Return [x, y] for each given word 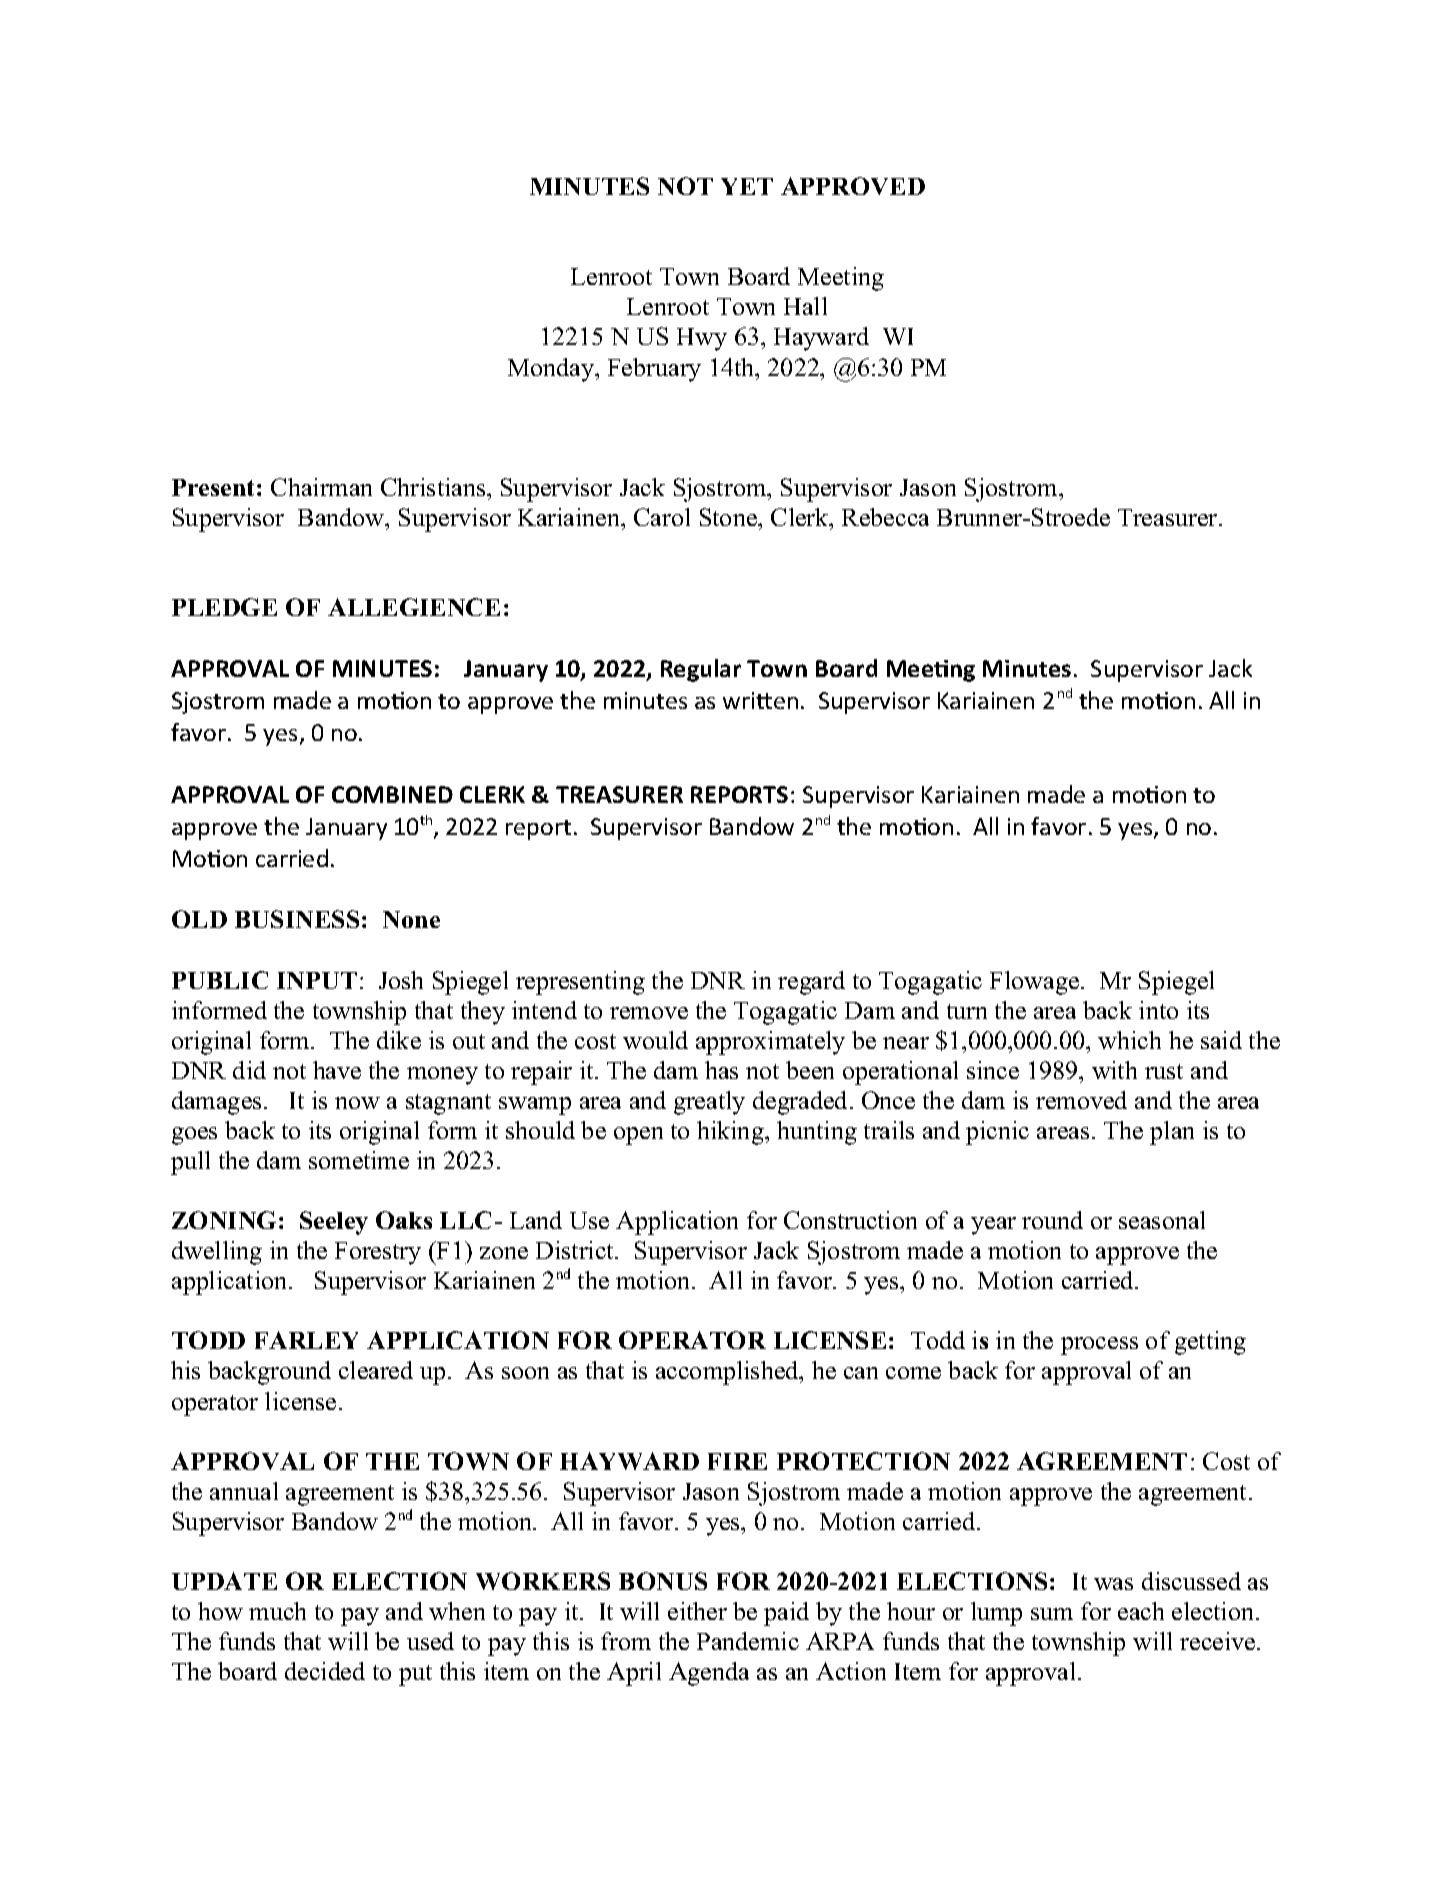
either [697, 1611]
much [277, 1611]
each [1141, 1611]
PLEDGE [224, 607]
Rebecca [885, 517]
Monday [552, 370]
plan [1172, 1133]
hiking [731, 1133]
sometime [359, 1160]
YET [747, 186]
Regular [701, 670]
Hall [805, 306]
